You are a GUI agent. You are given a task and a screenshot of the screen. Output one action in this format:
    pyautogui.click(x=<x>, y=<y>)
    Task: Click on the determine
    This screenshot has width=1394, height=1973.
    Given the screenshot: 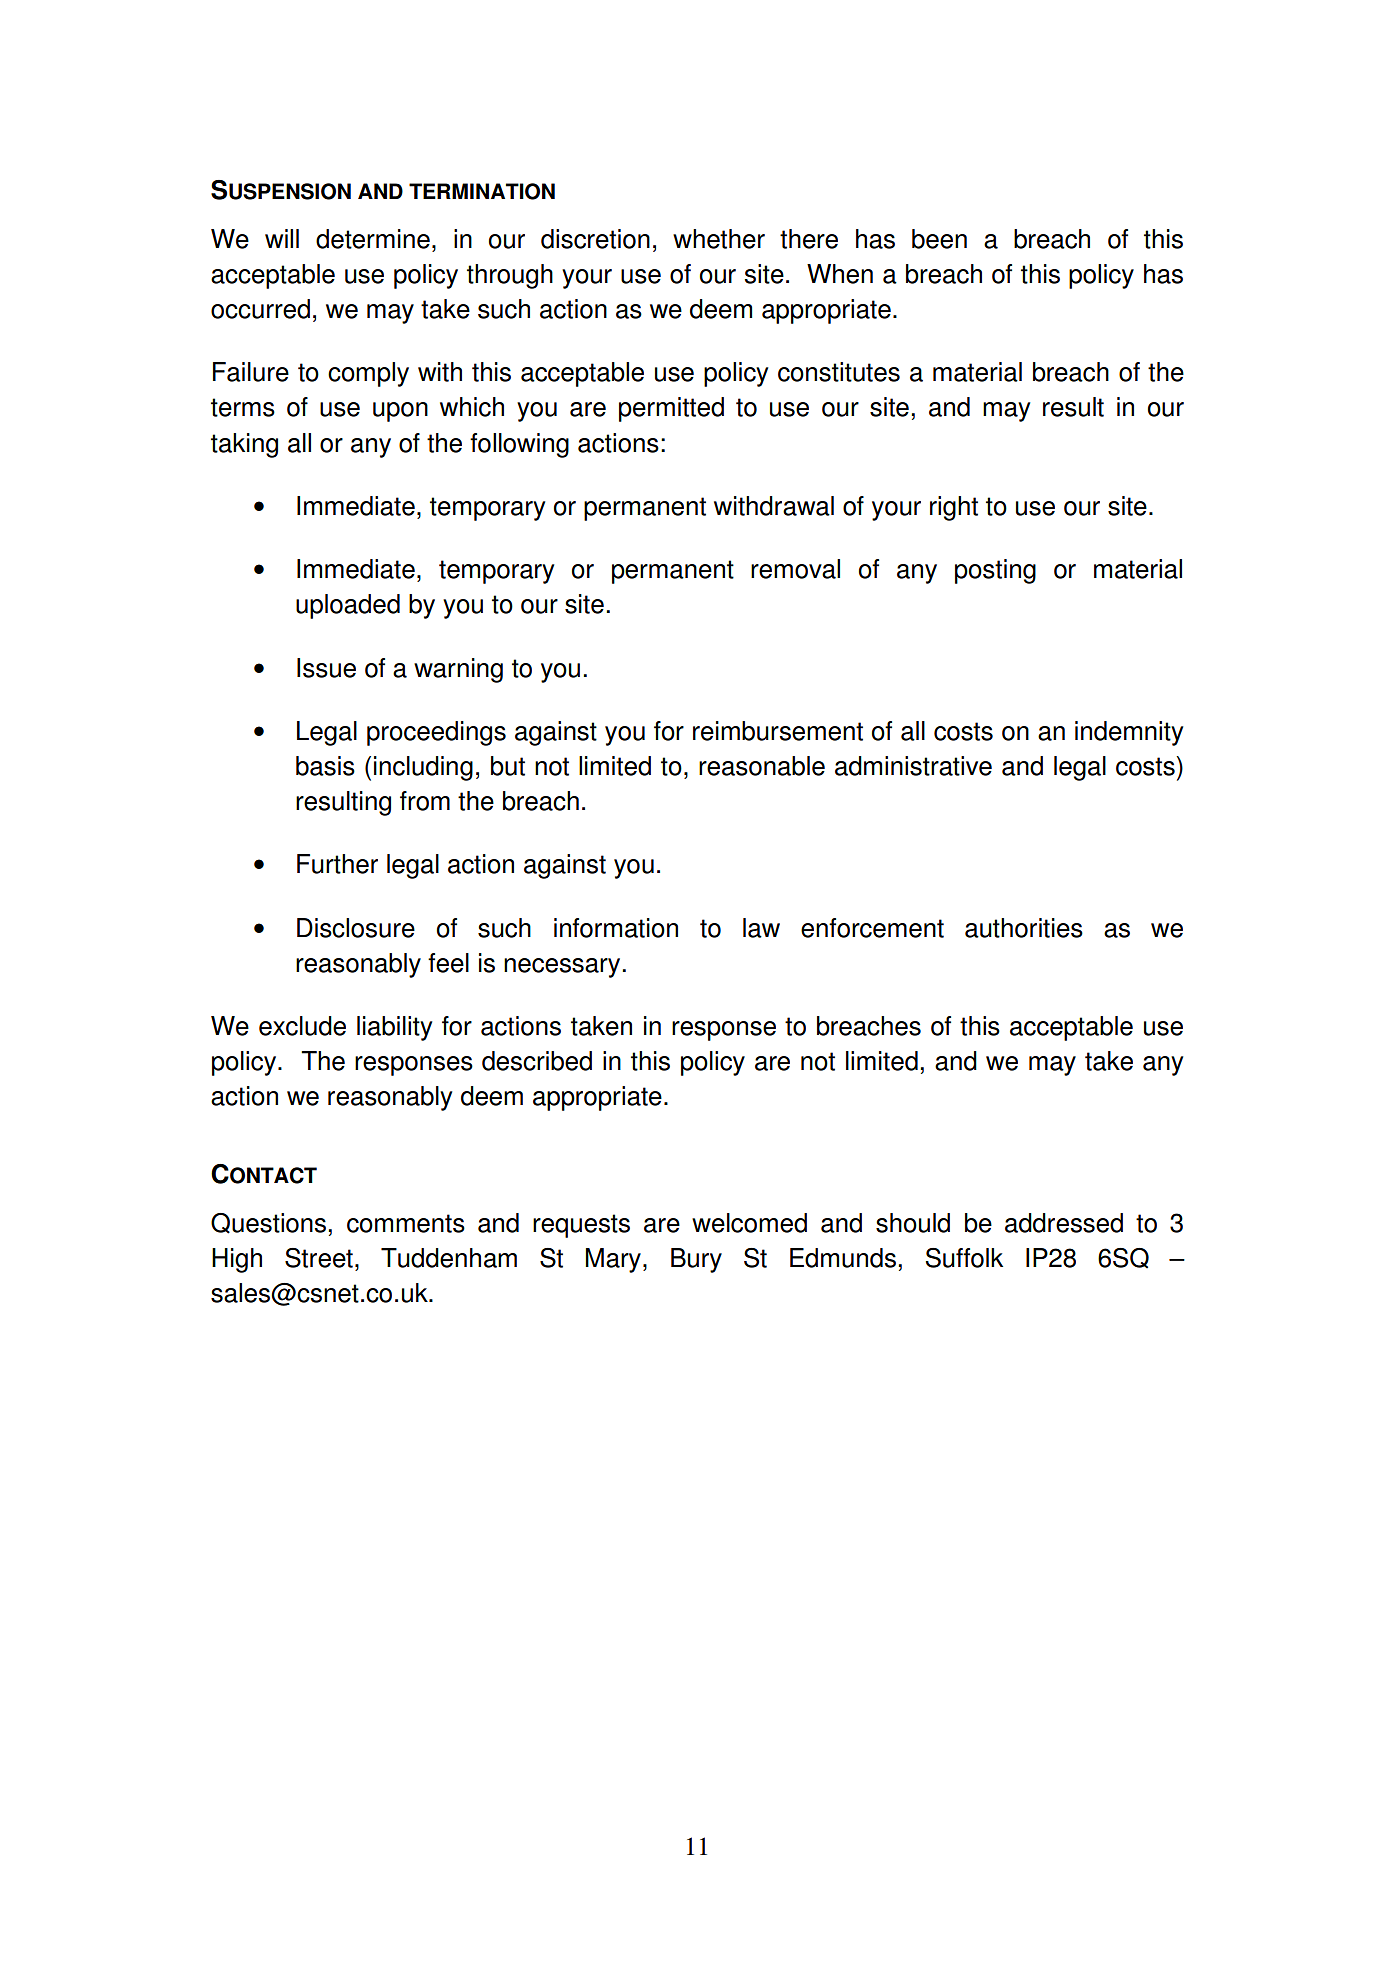 What is the action you would take?
    pyautogui.click(x=373, y=239)
